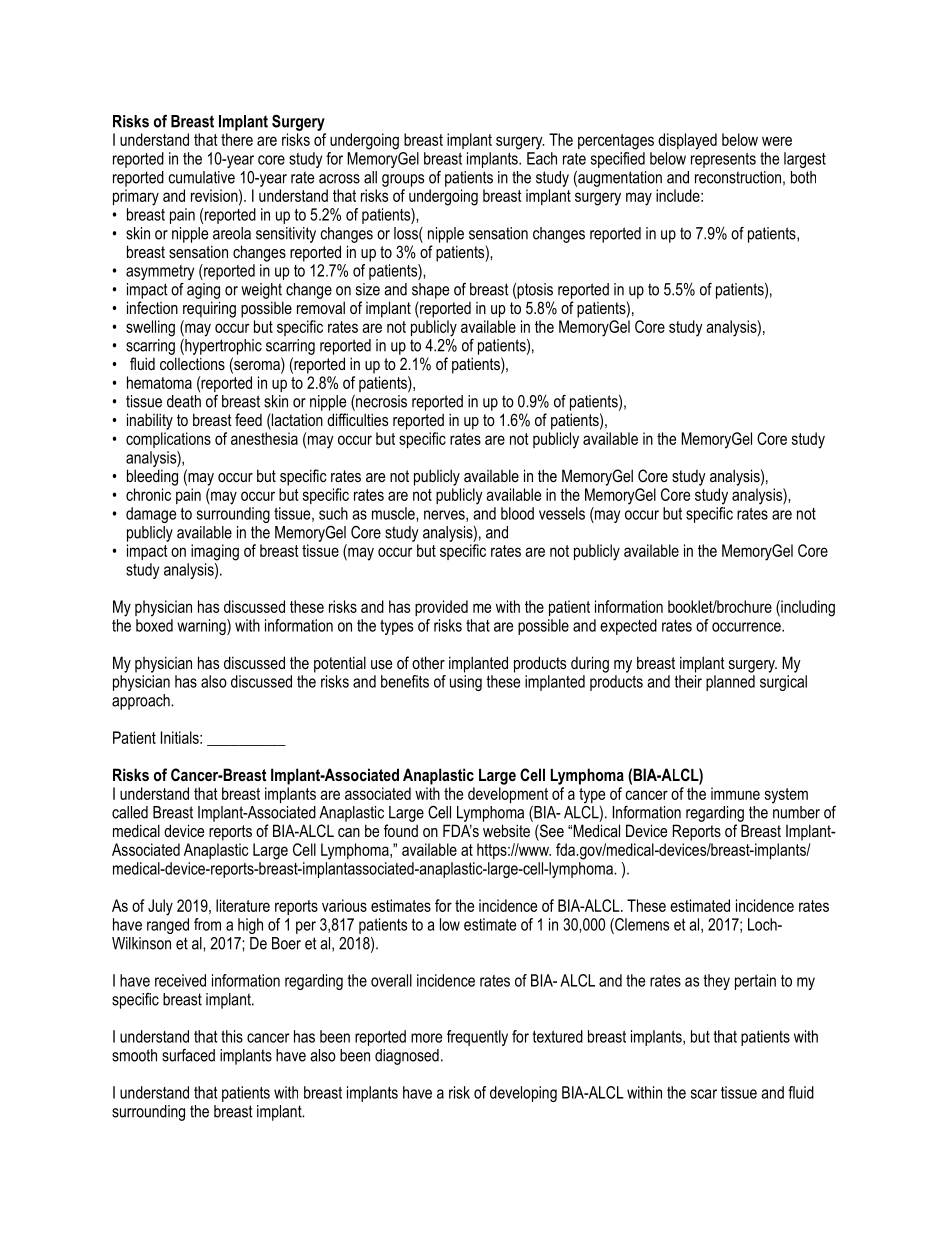 The image size is (952, 1233). I want to click on immune, so click(735, 793).
